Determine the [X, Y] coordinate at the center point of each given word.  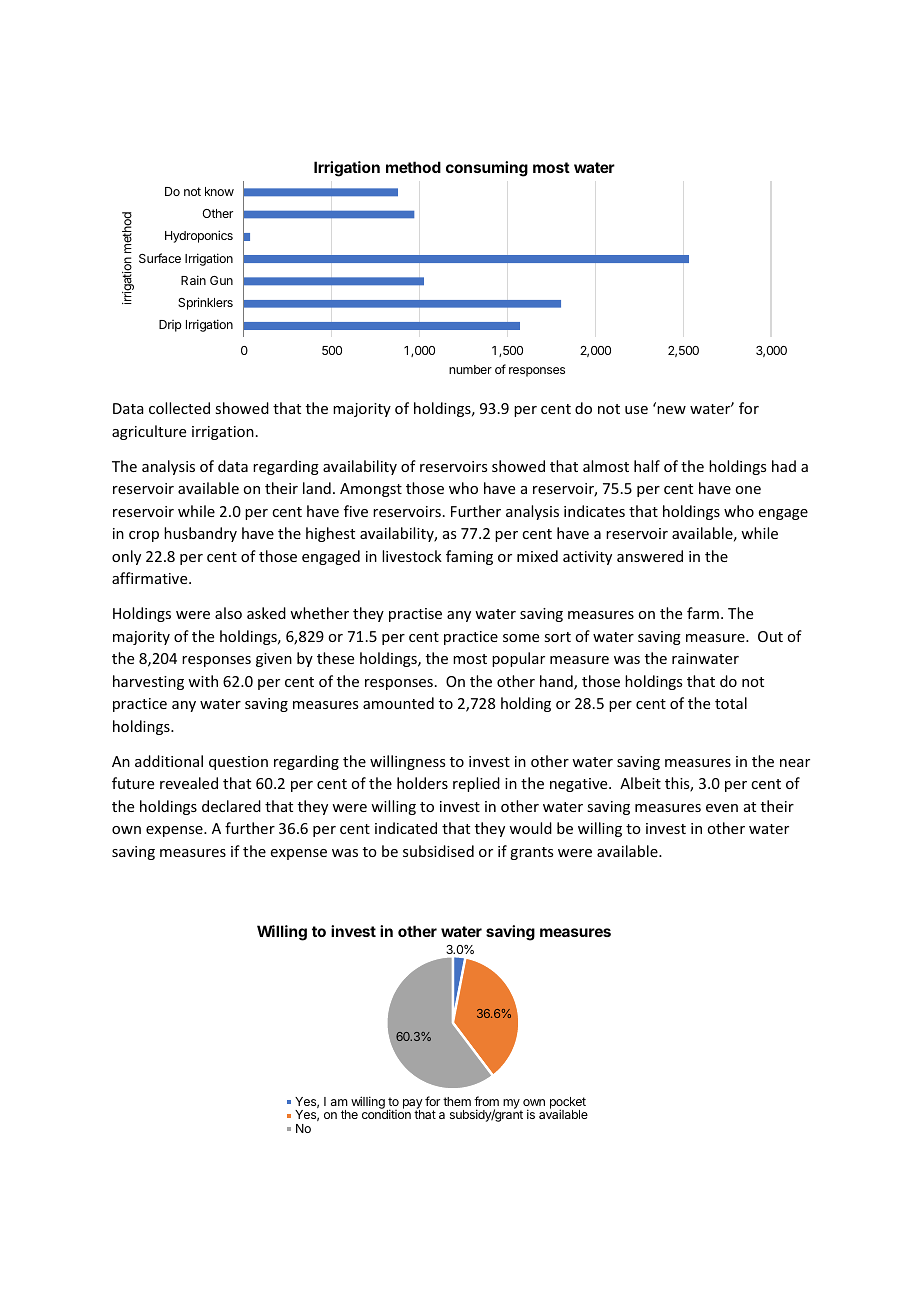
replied [476, 784]
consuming [487, 169]
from [486, 1101]
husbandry [200, 534]
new [671, 410]
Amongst [371, 490]
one [748, 490]
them [457, 1101]
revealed [189, 783]
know [219, 191]
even [722, 808]
